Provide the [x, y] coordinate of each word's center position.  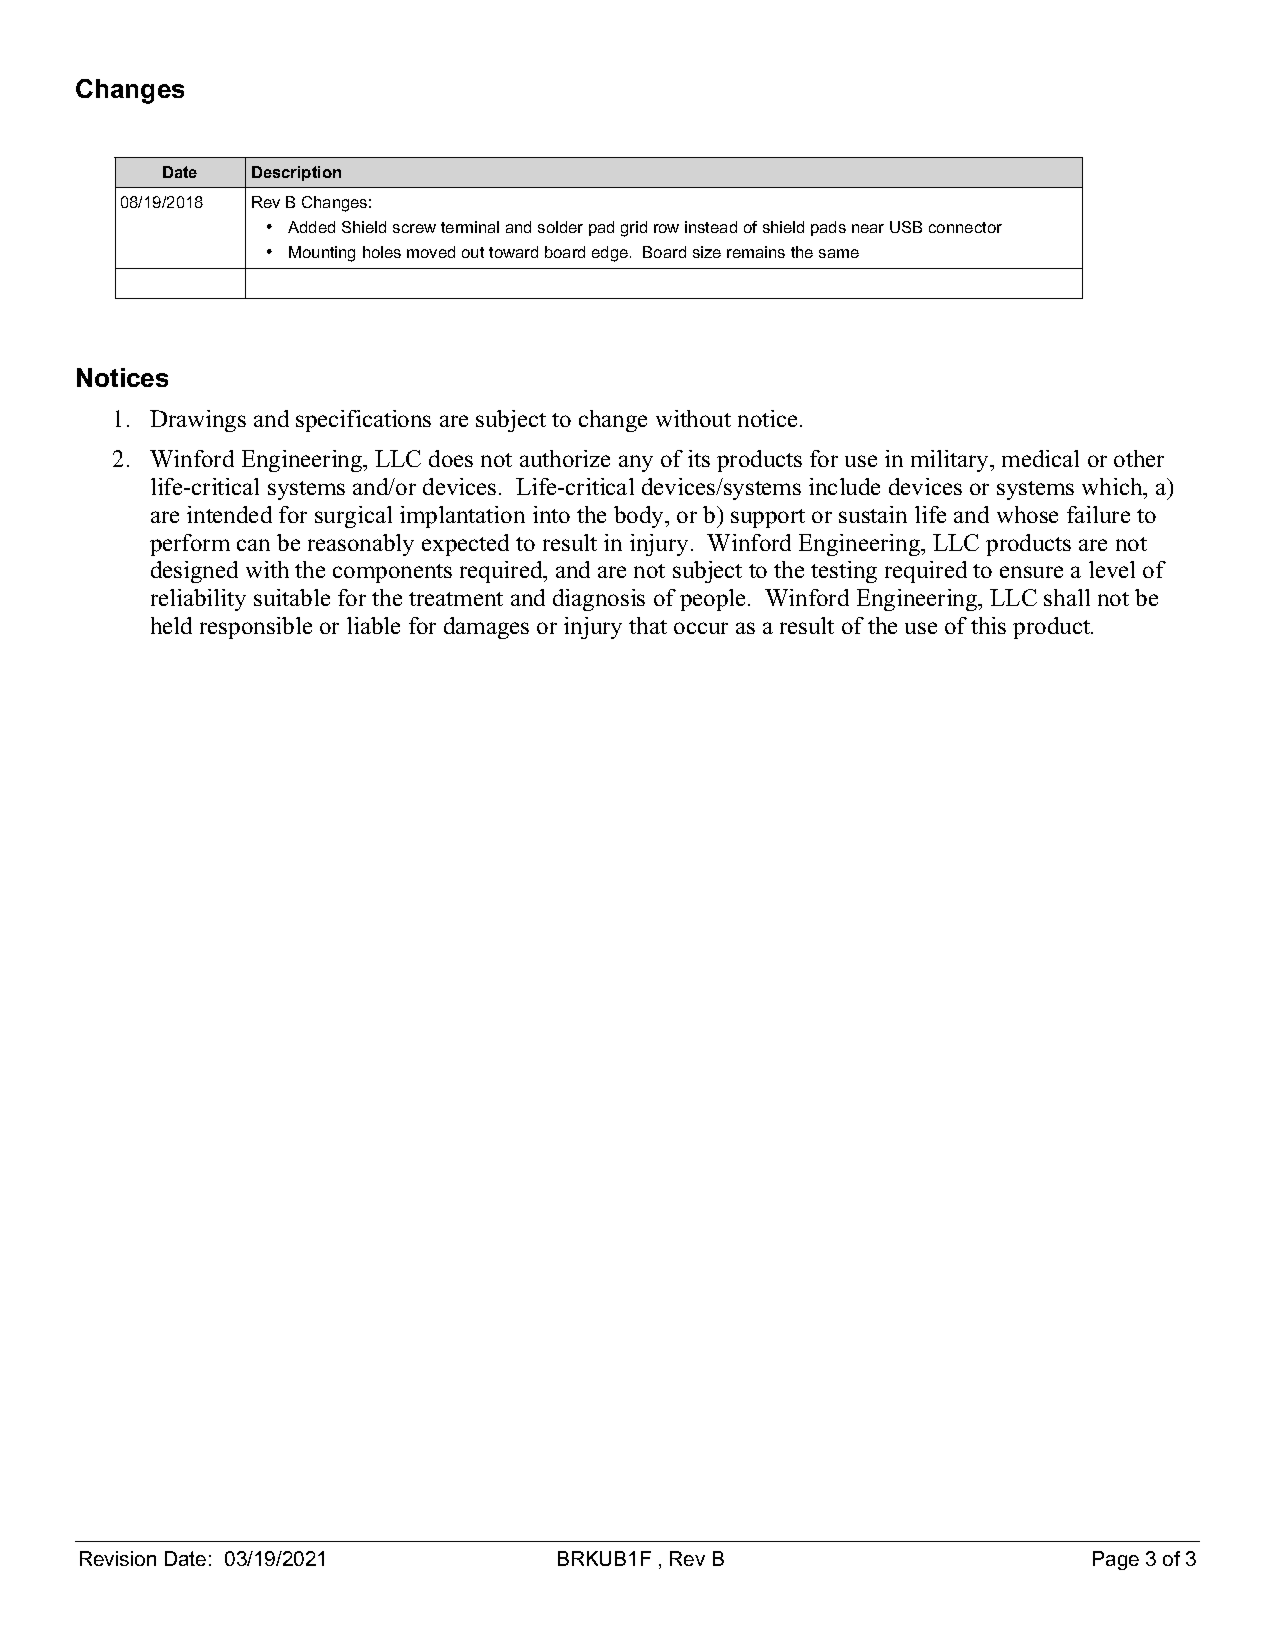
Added [311, 227]
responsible [256, 628]
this [988, 625]
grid [634, 229]
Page [1116, 1560]
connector [965, 227]
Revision [118, 1558]
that [648, 625]
